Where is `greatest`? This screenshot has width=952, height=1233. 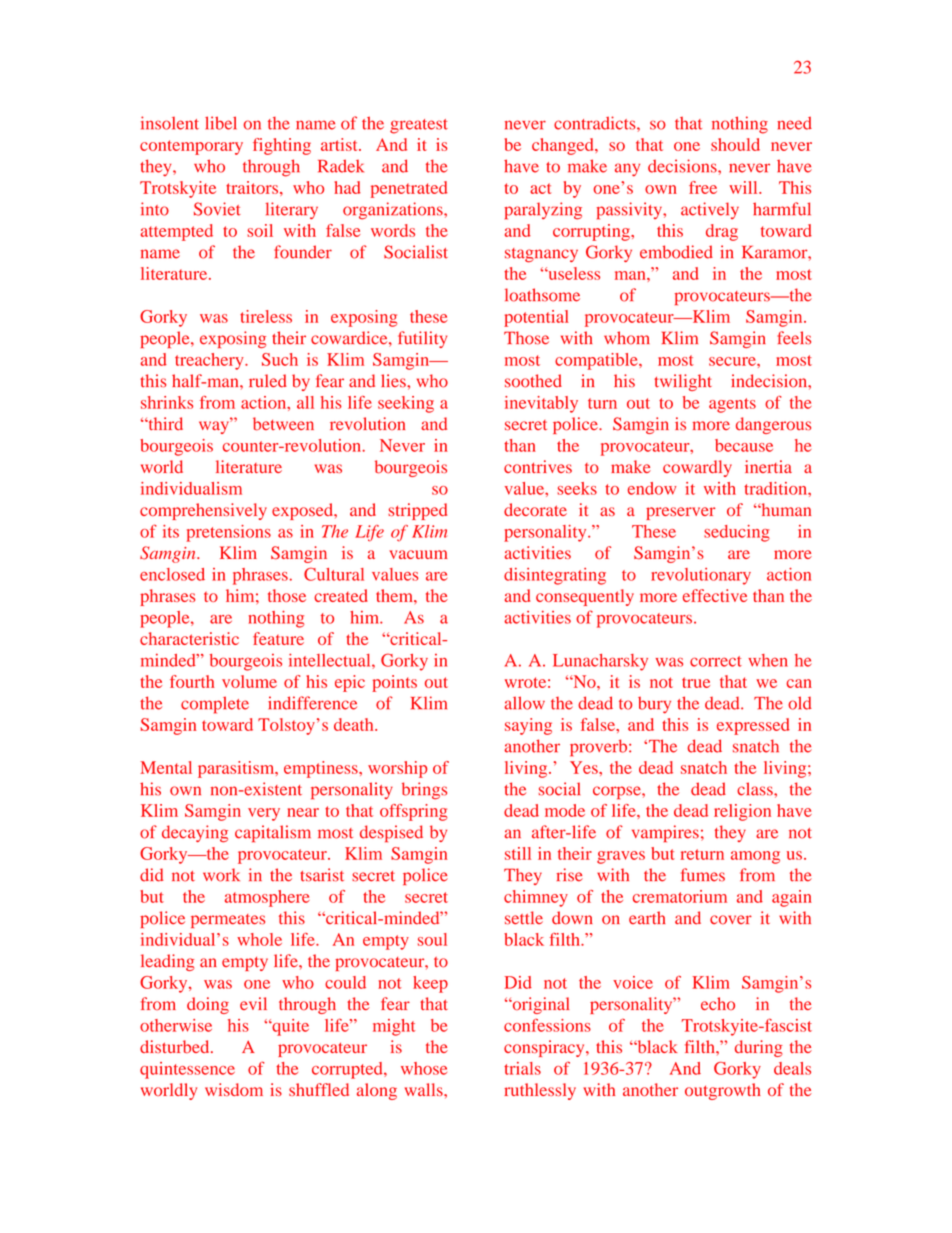 greatest is located at coordinates (419, 126).
